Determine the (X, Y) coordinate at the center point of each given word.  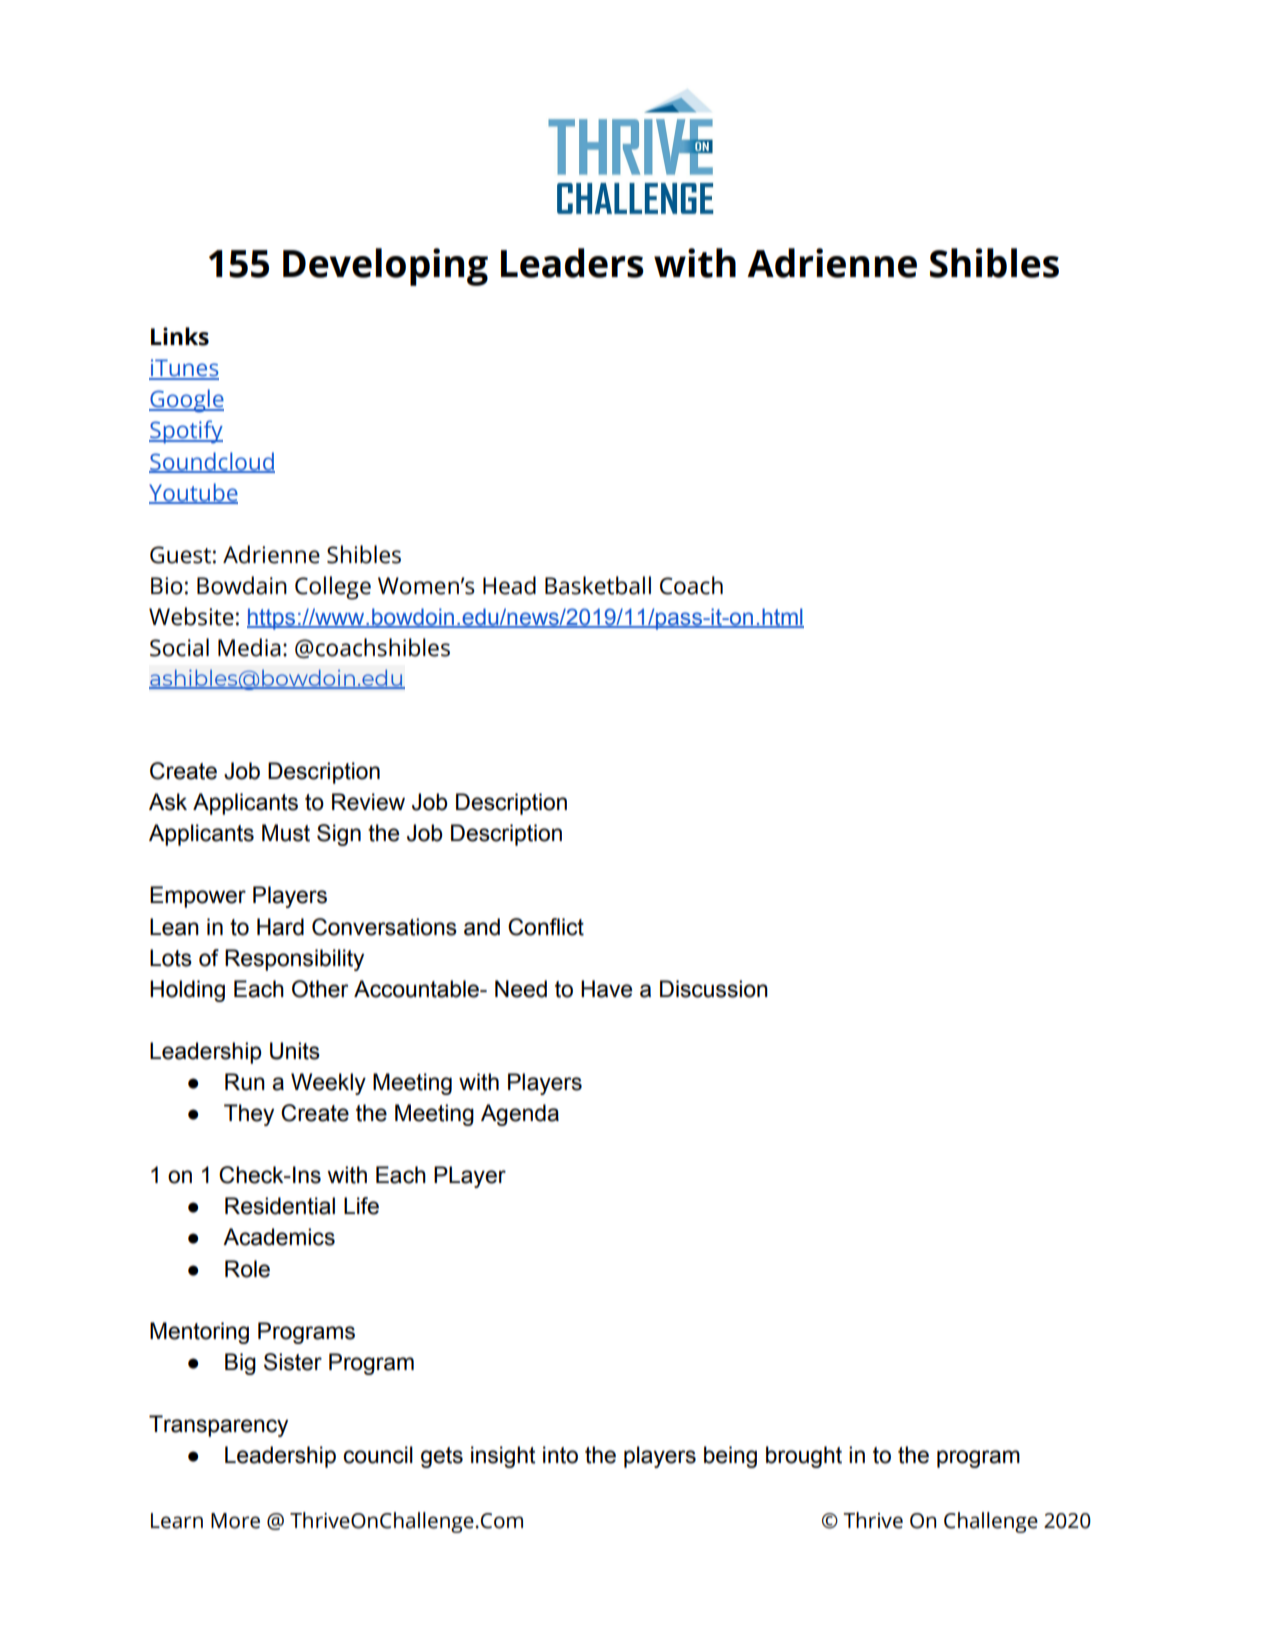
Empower (198, 897)
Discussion (714, 989)
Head (509, 585)
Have (606, 989)
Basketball (598, 585)
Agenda (520, 1115)
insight (503, 1457)
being (730, 1457)
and (482, 927)
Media (249, 647)
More (235, 1521)
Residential (280, 1206)
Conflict (546, 927)
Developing (385, 267)
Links (180, 336)
